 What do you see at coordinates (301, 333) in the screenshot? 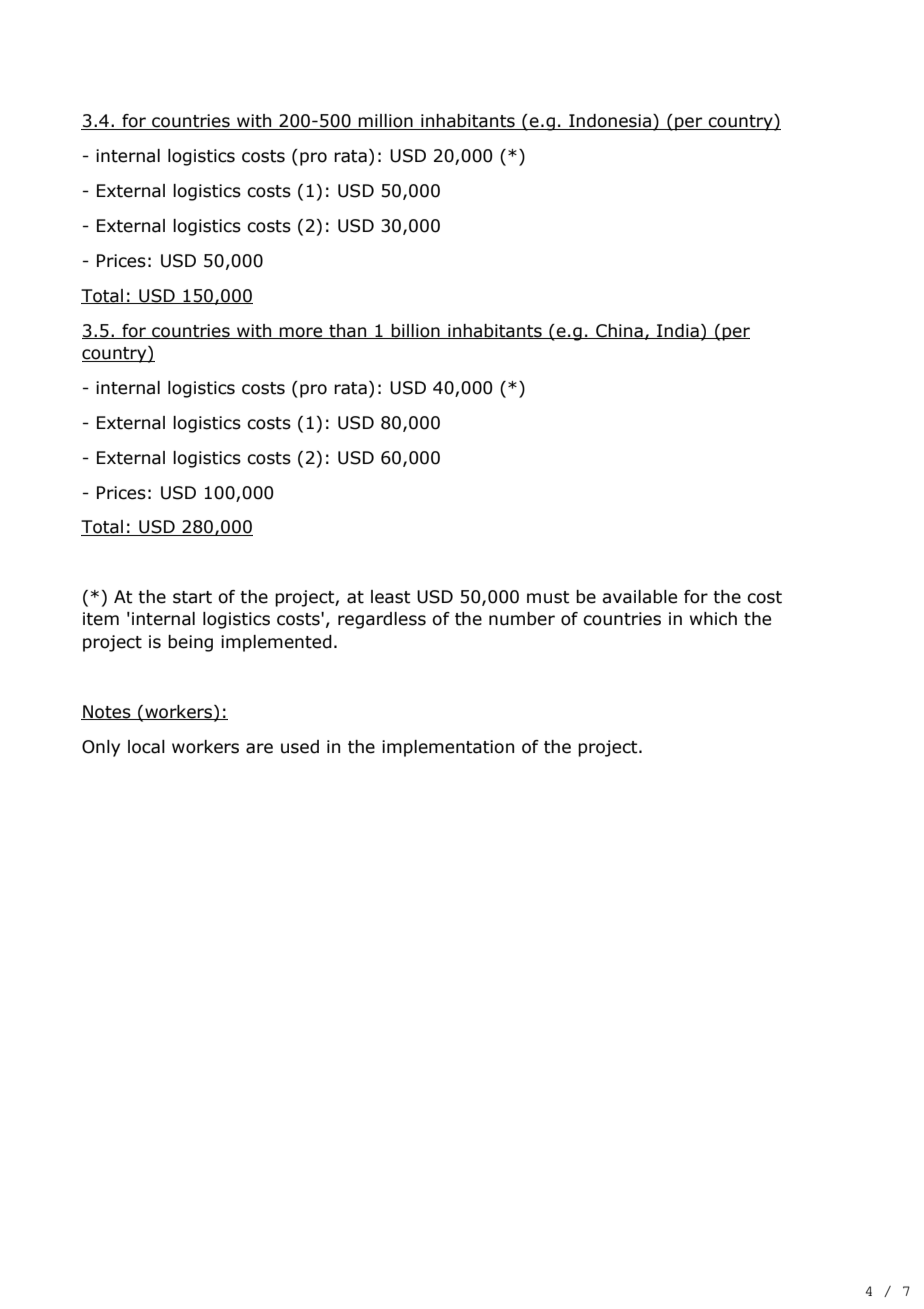
I see `more` at bounding box center [301, 333].
